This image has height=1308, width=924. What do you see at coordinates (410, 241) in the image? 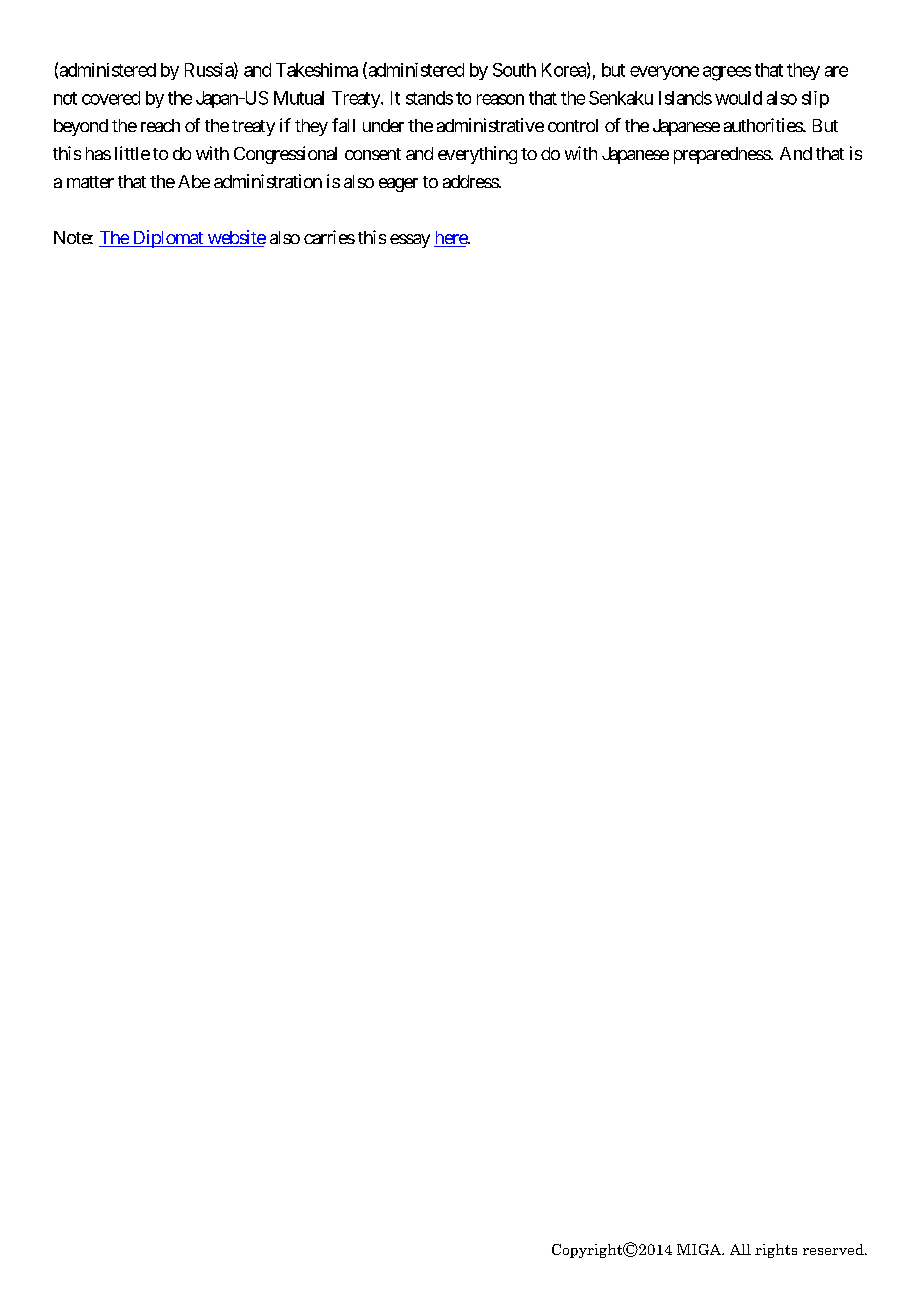
I see `essay` at bounding box center [410, 241].
